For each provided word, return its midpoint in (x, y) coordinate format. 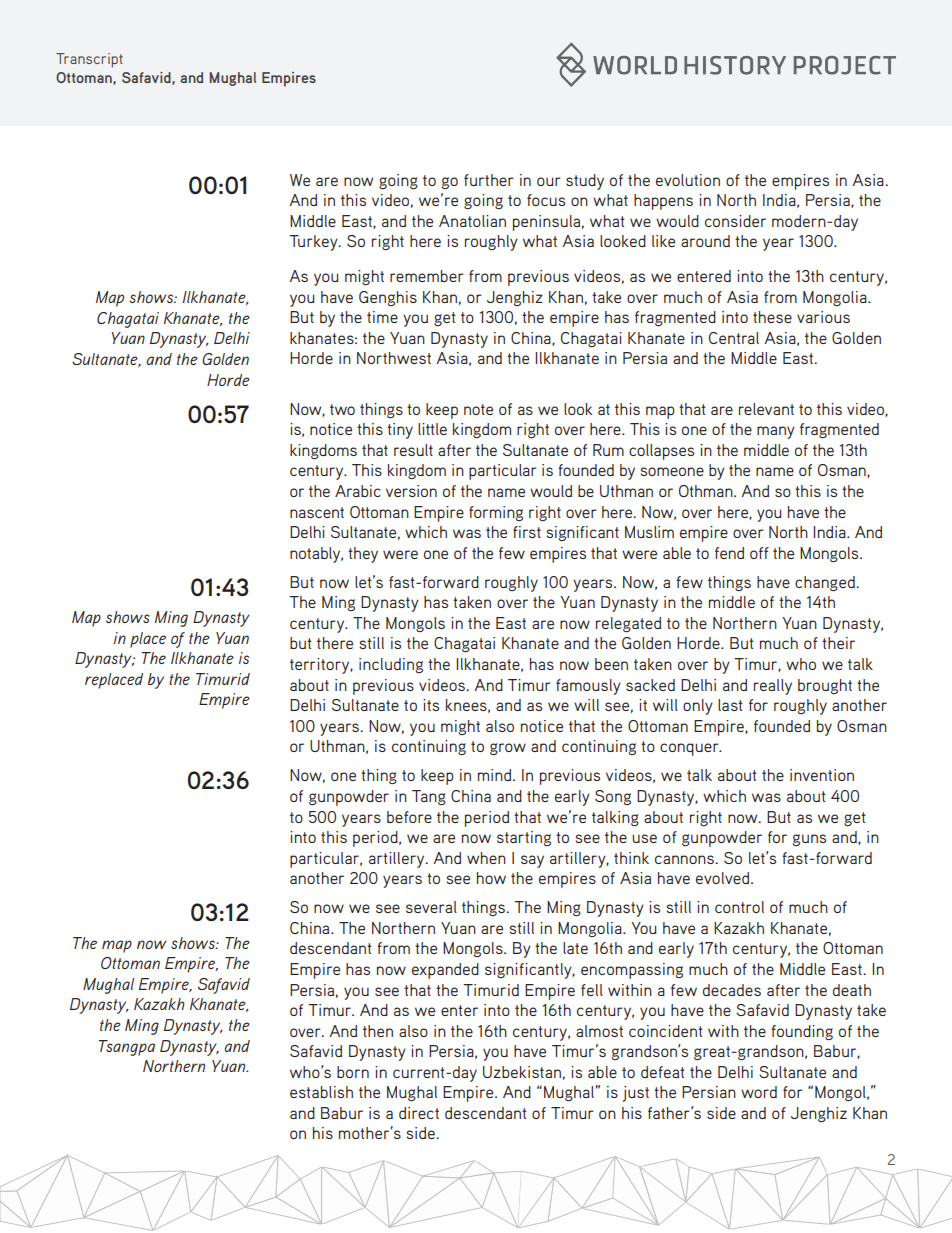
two (342, 409)
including (391, 665)
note (478, 409)
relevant (766, 409)
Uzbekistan (522, 1072)
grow (508, 749)
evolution (688, 180)
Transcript (89, 60)
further (489, 180)
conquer (690, 749)
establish (321, 1092)
